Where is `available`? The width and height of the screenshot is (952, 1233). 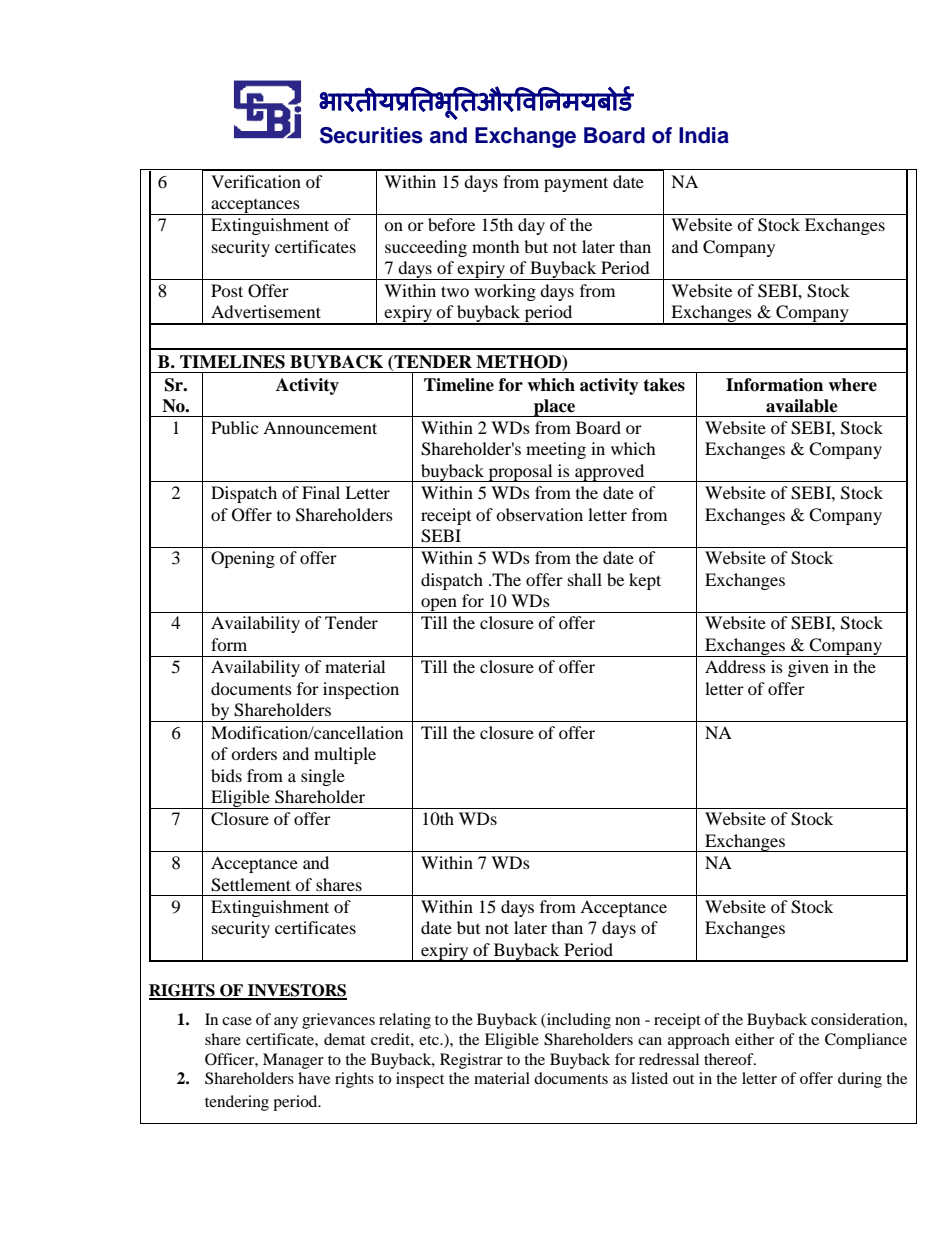 available is located at coordinates (802, 406).
